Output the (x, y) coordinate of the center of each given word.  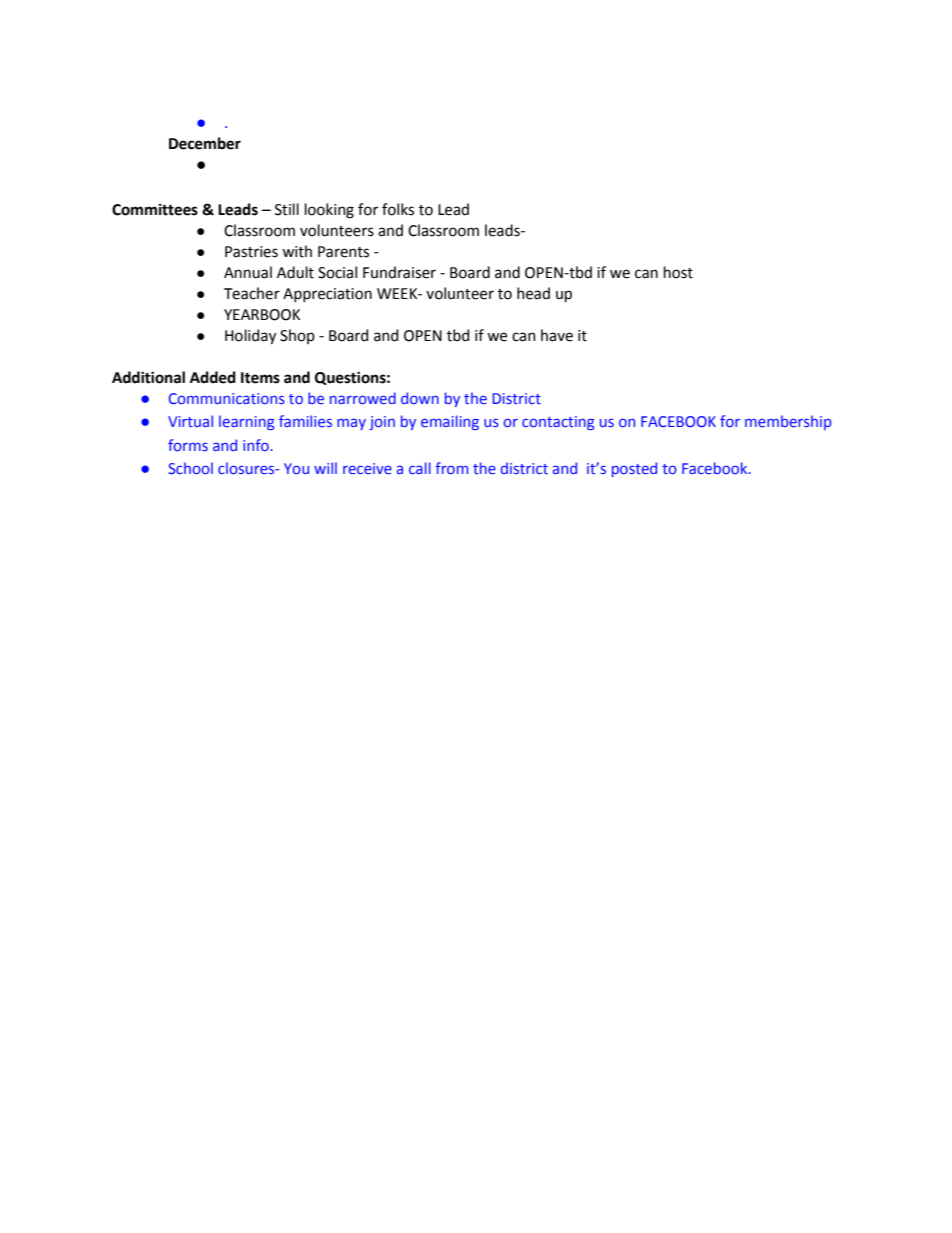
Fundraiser (399, 272)
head (533, 293)
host (678, 272)
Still (287, 209)
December (205, 143)
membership (788, 422)
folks (398, 209)
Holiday (250, 336)
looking (329, 211)
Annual (248, 272)
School (190, 468)
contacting (558, 423)
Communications (227, 398)
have (557, 335)
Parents (343, 252)
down (420, 398)
